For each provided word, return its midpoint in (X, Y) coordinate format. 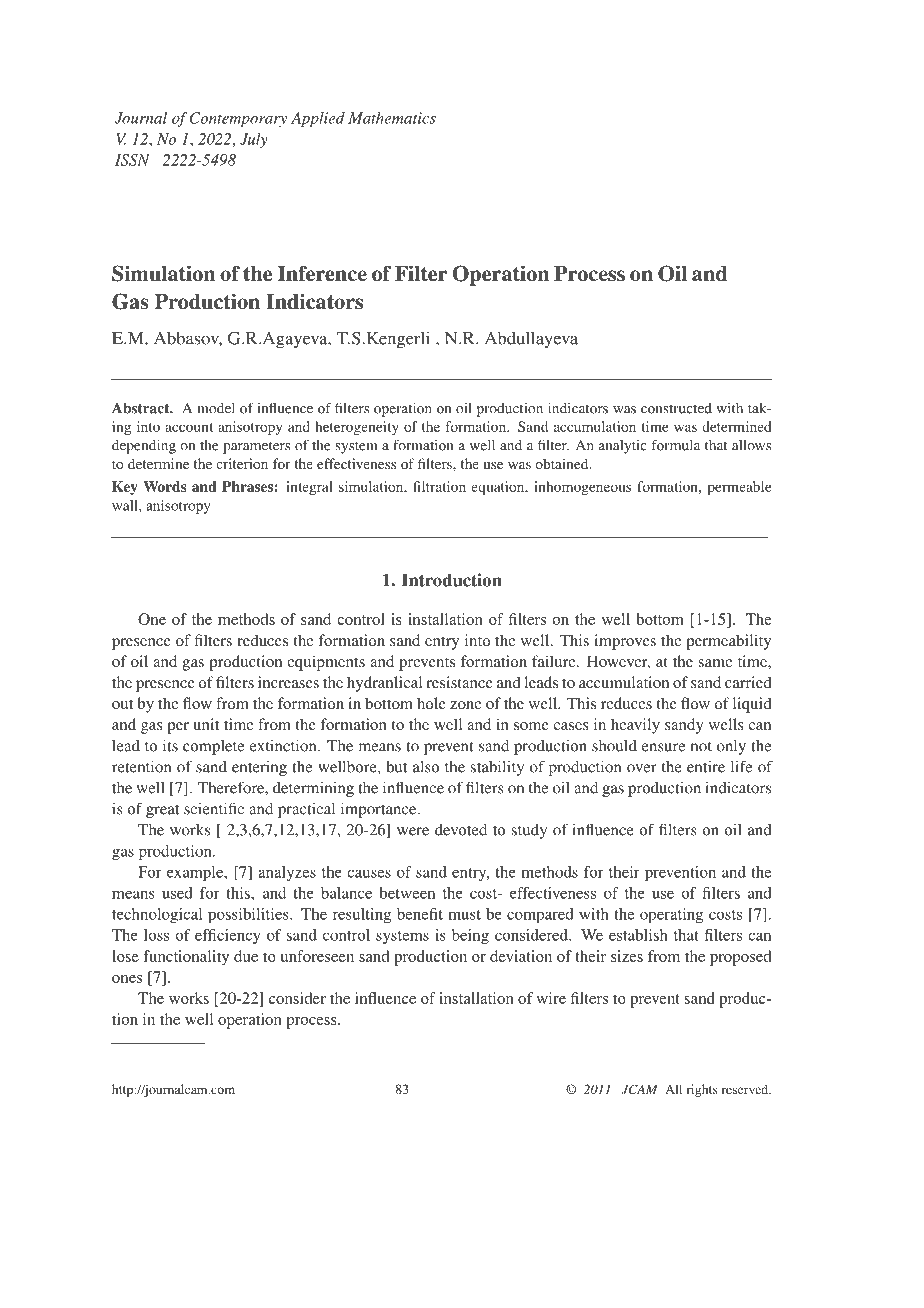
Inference (322, 273)
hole (431, 703)
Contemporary (238, 119)
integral (309, 488)
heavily (635, 726)
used (177, 893)
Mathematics (392, 118)
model (216, 408)
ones (127, 979)
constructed (676, 408)
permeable (739, 488)
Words (165, 486)
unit (206, 724)
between (407, 893)
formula (675, 445)
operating (671, 915)
